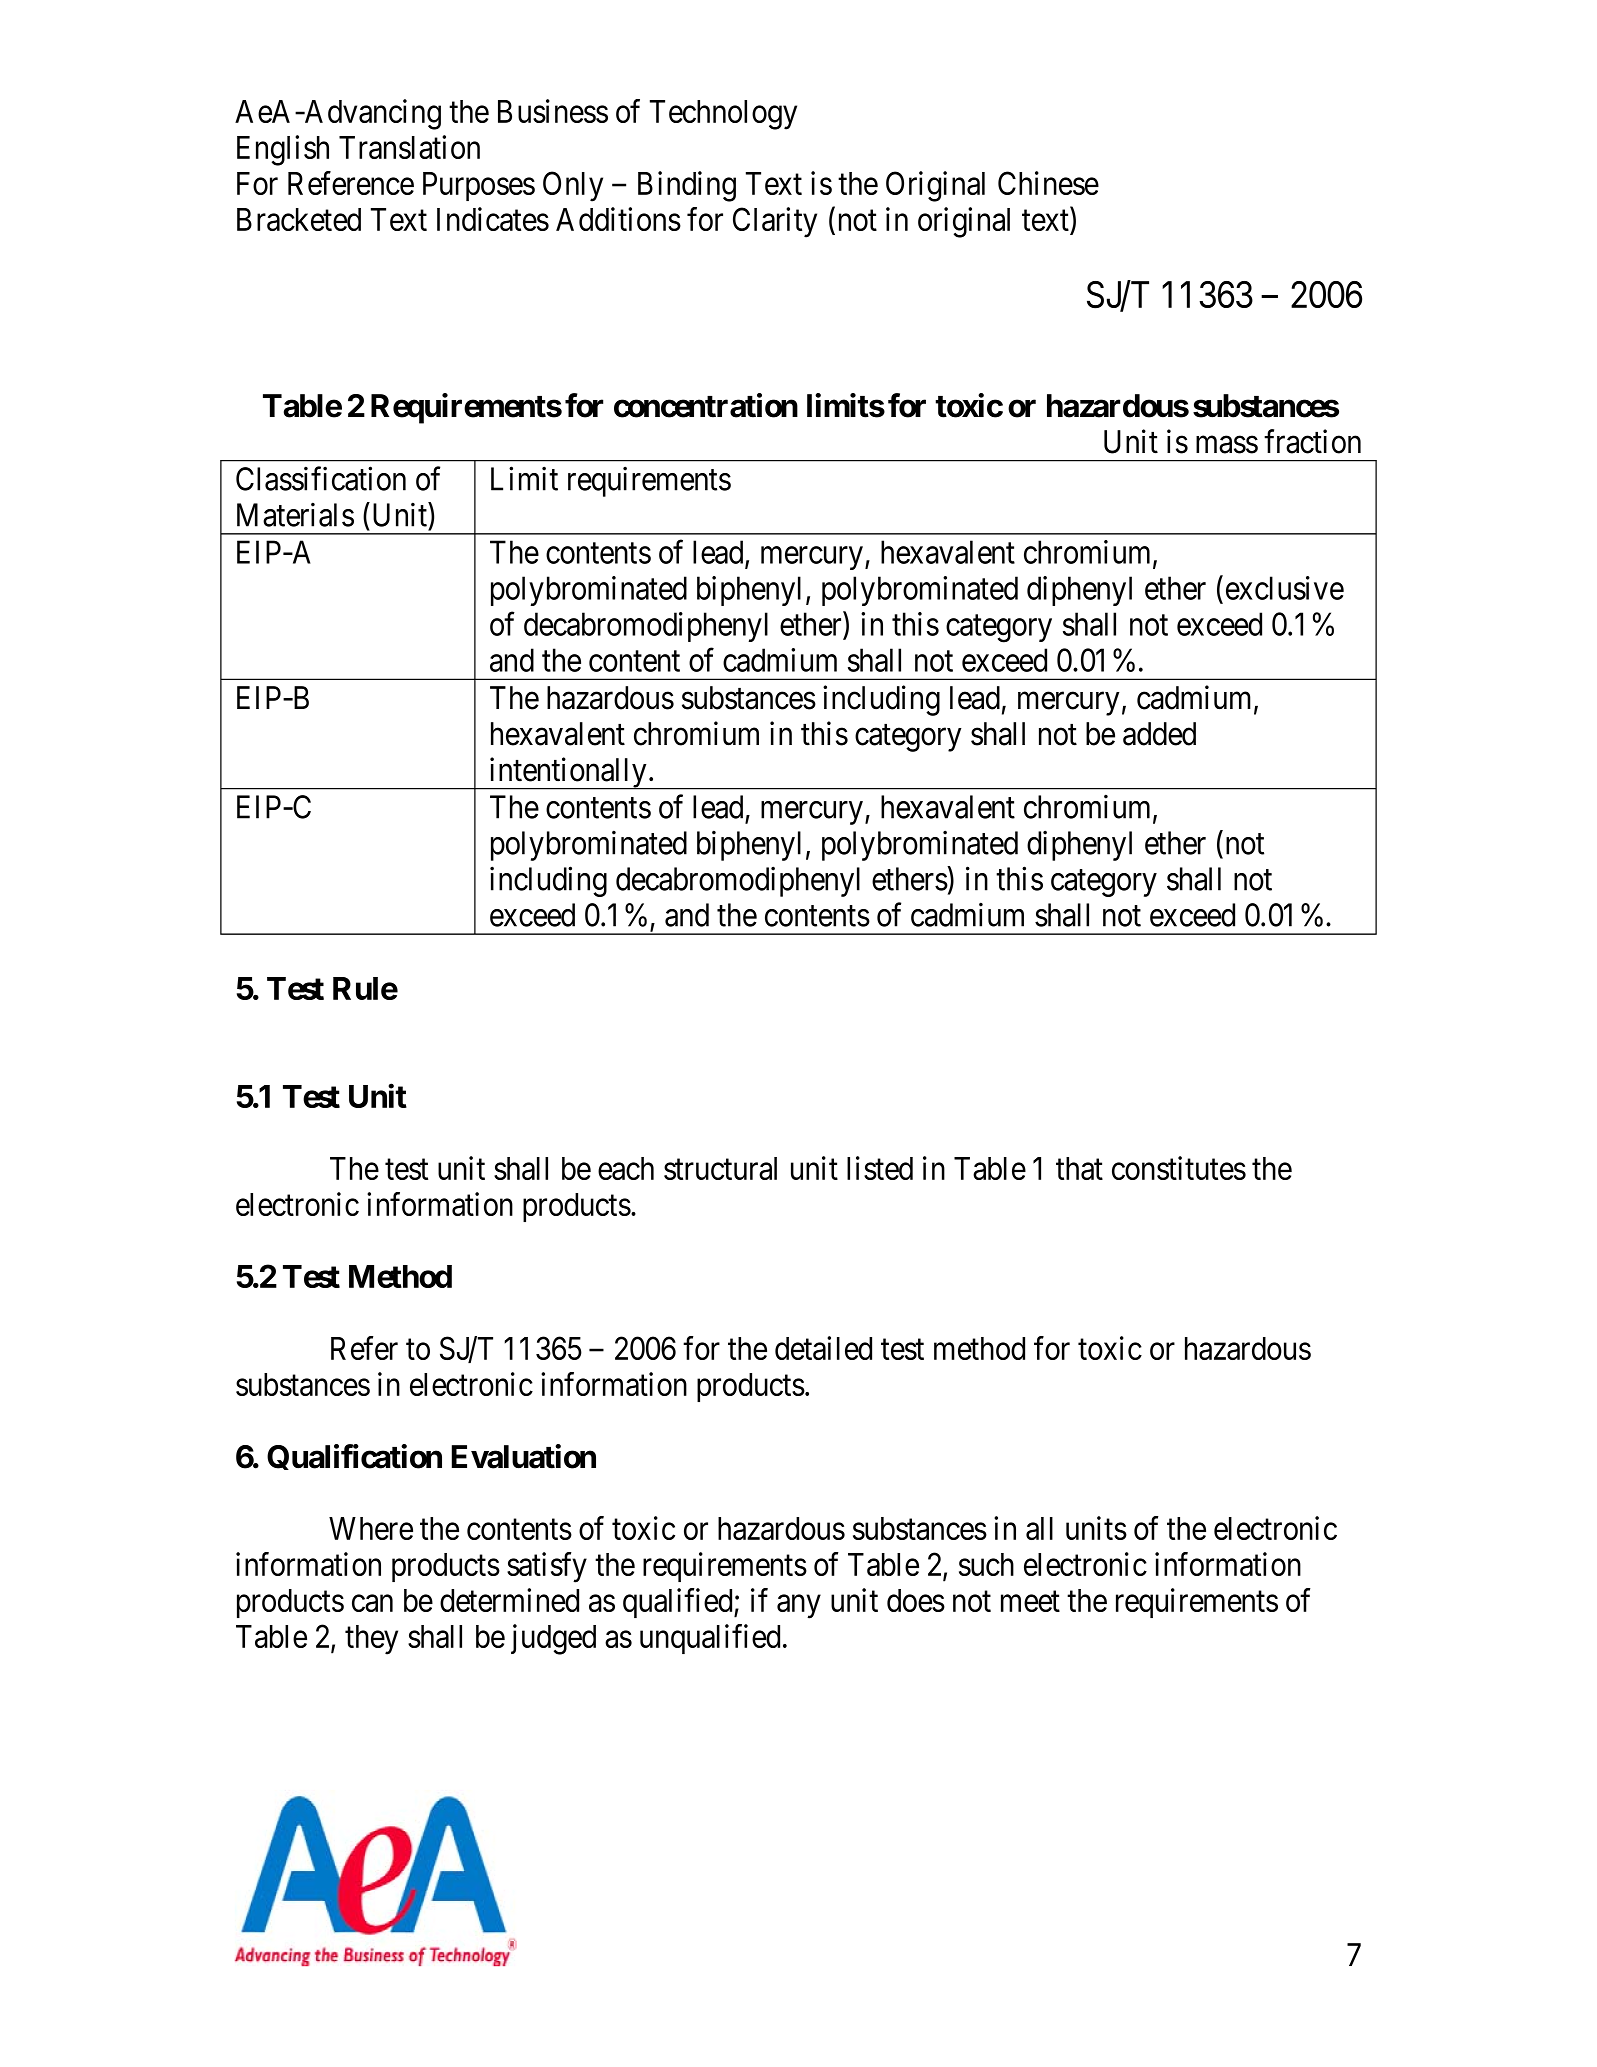 The width and height of the document is (1597, 2067). What do you see at coordinates (568, 773) in the document?
I see `intentionally` at bounding box center [568, 773].
